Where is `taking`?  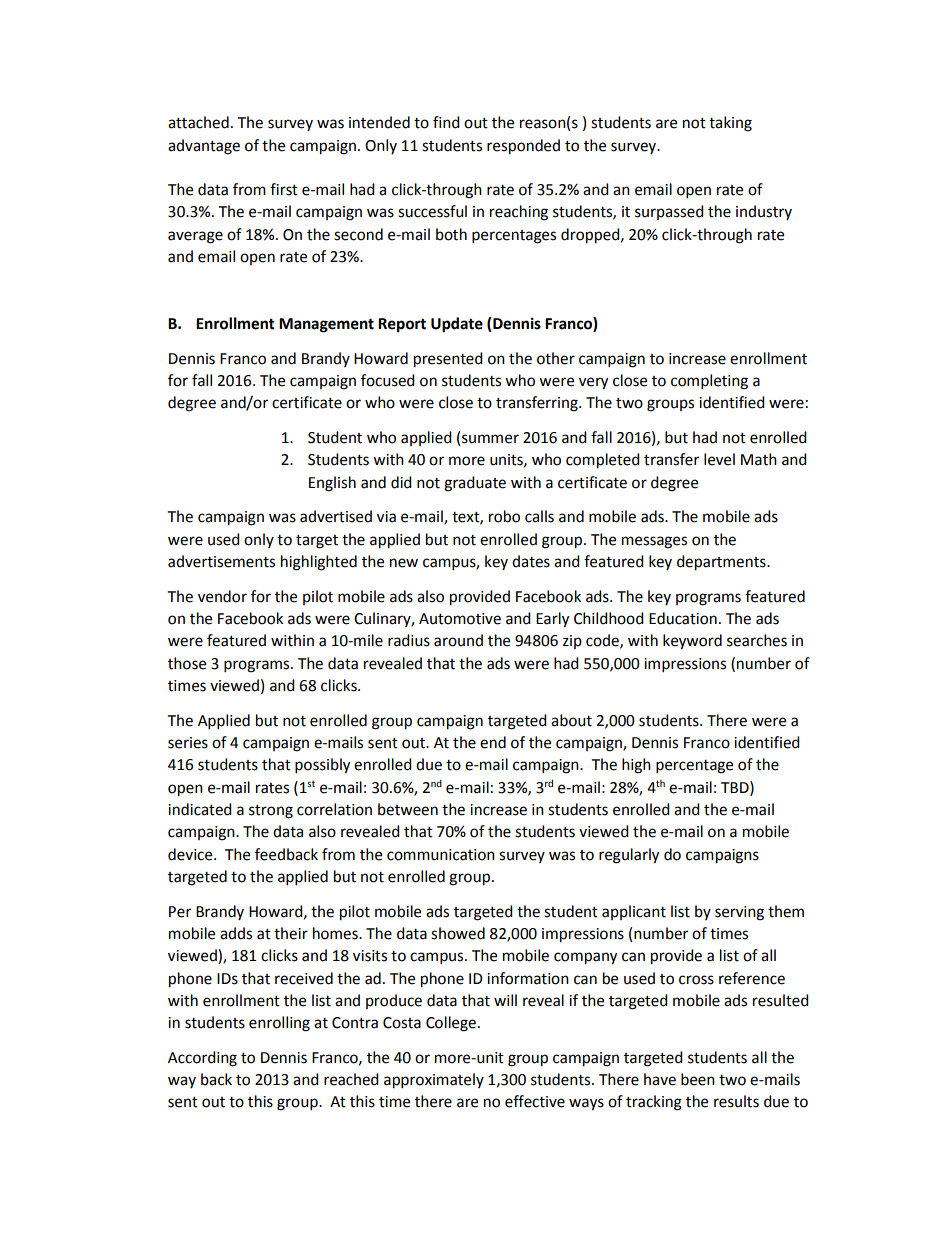 taking is located at coordinates (730, 124).
